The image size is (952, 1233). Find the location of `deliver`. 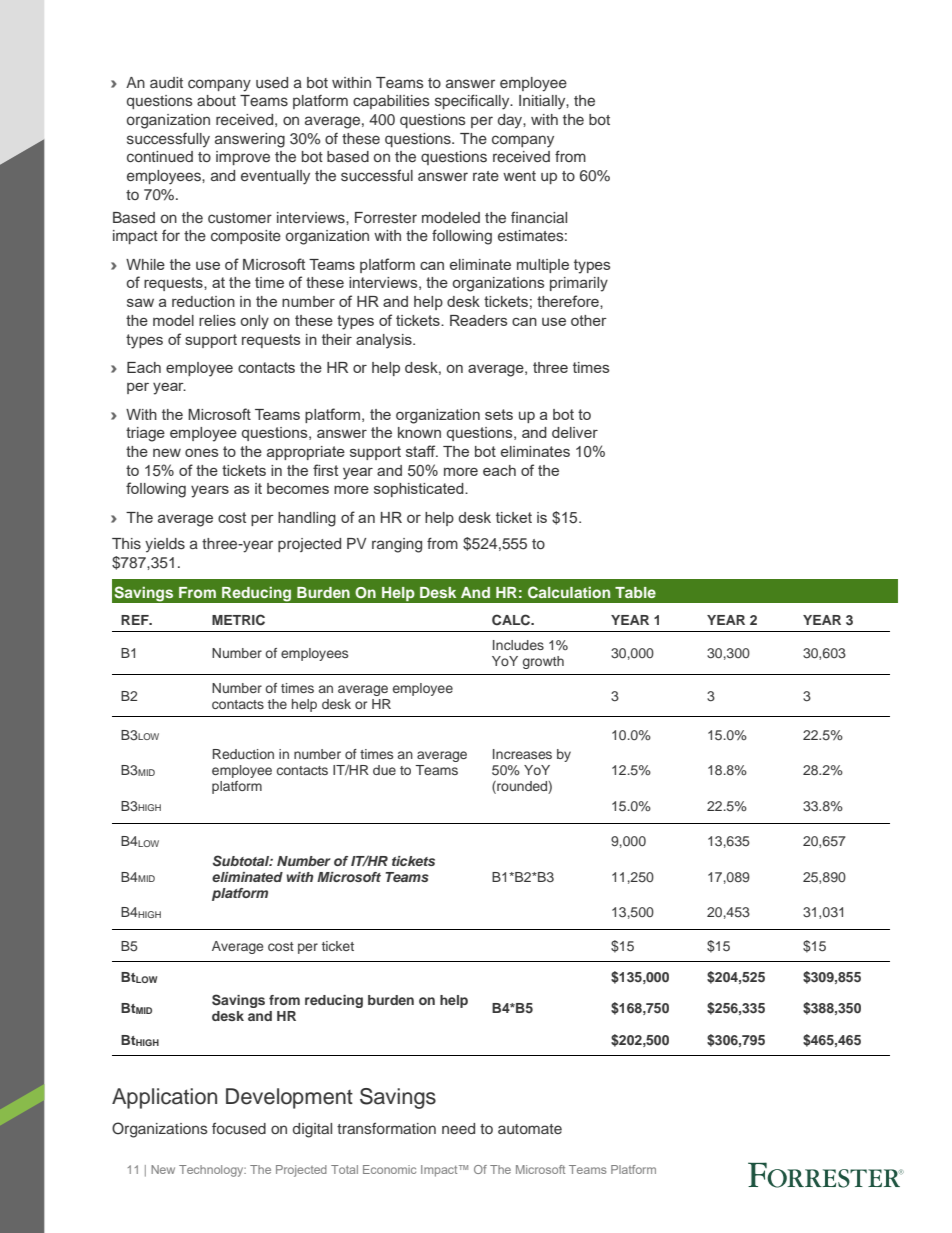

deliver is located at coordinates (575, 432).
